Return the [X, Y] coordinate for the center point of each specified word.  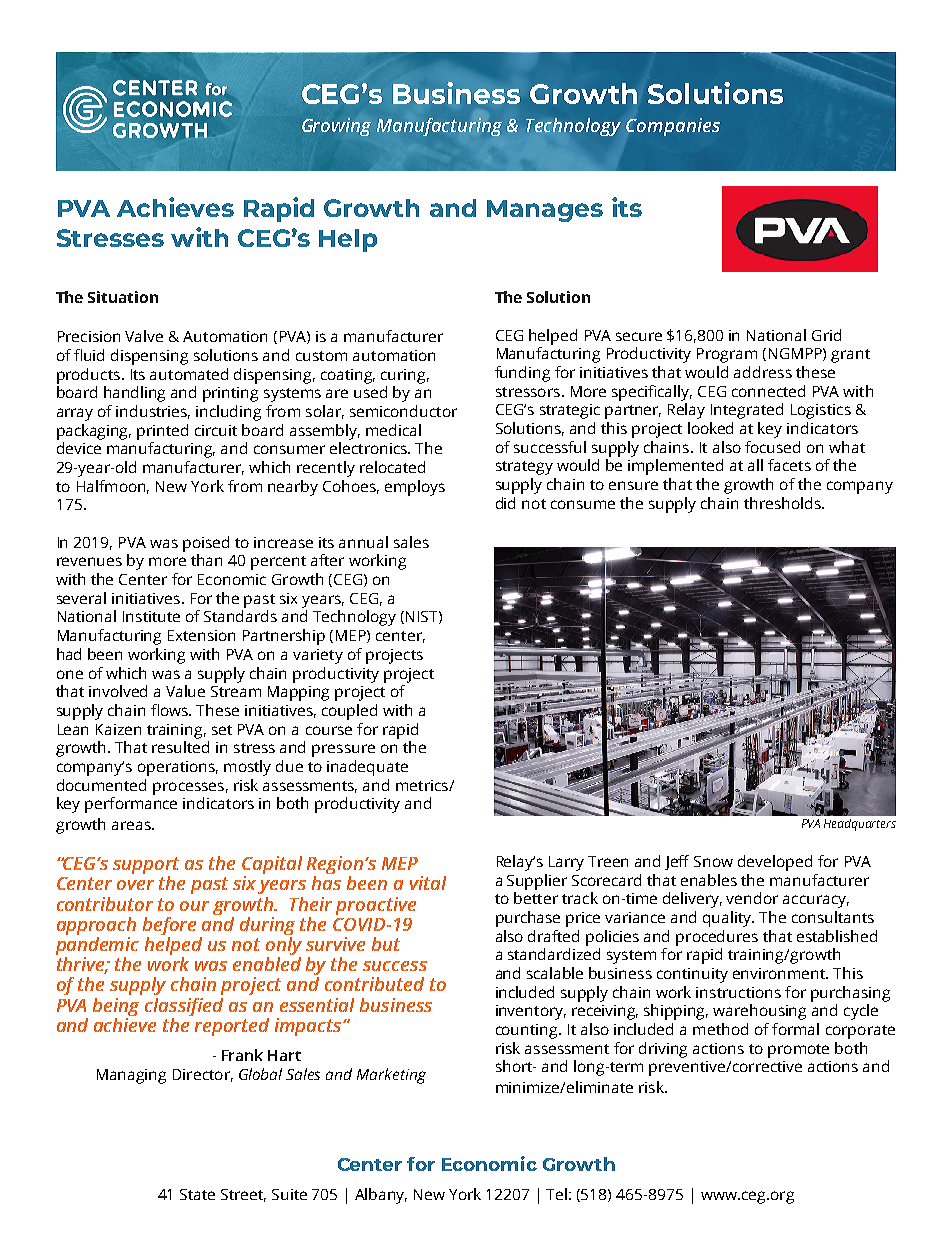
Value [185, 691]
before [169, 927]
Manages [545, 211]
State [197, 1194]
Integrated [747, 411]
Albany [381, 1196]
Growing [336, 127]
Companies [673, 127]
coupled [349, 712]
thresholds [783, 503]
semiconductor [403, 411]
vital [428, 883]
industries [153, 412]
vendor [752, 898]
